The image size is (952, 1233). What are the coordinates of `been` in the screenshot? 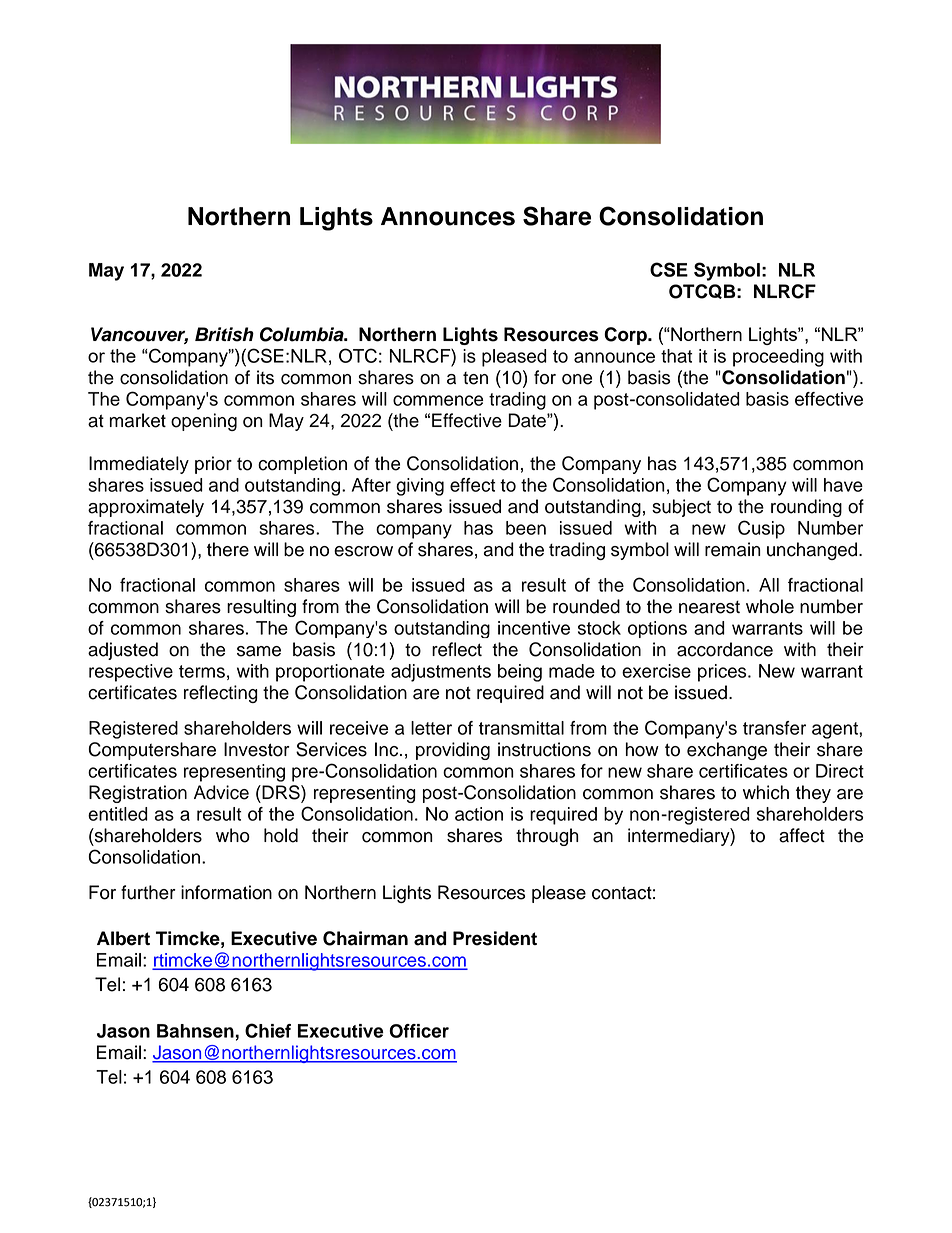 It's located at (526, 528).
